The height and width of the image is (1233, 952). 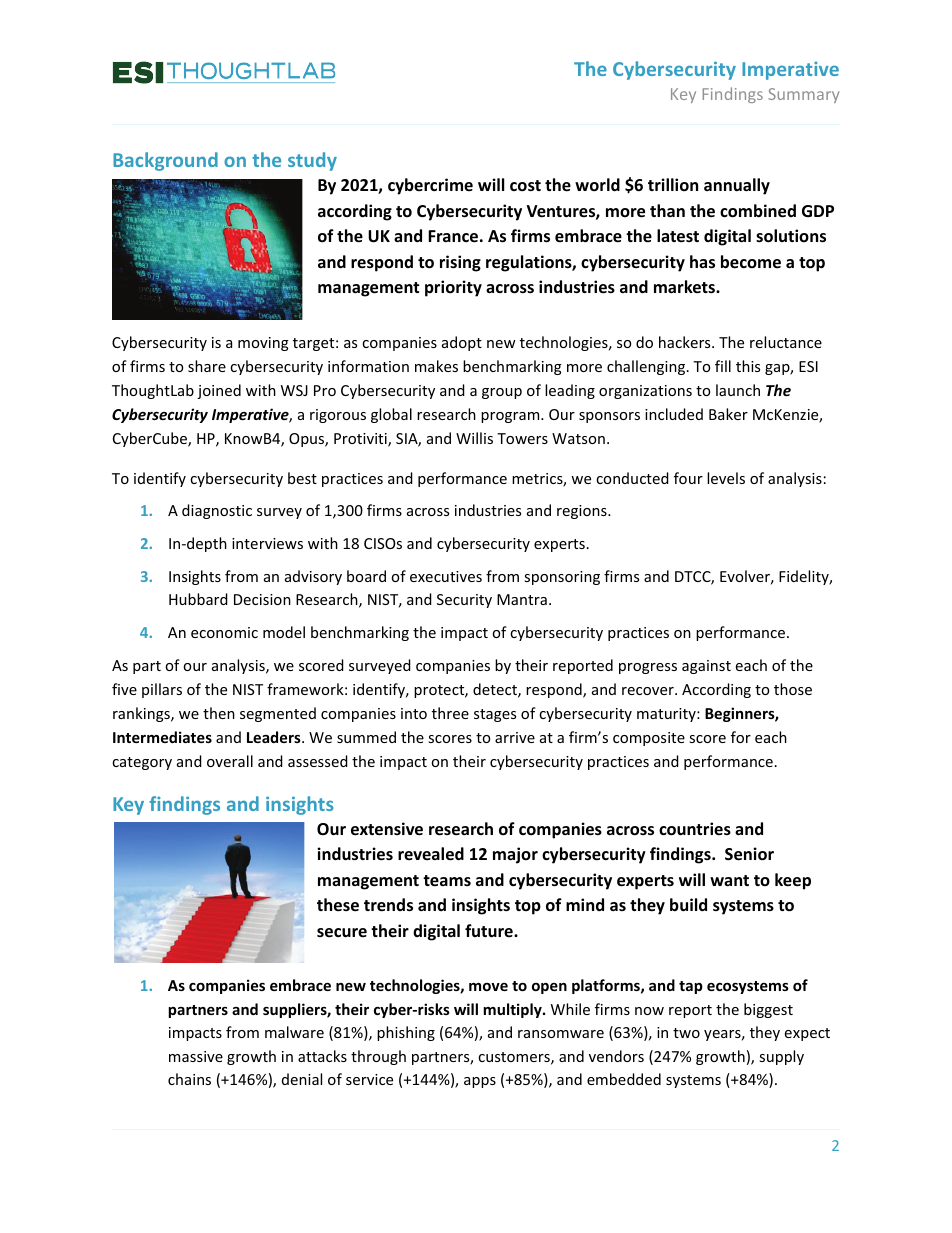 I want to click on Summary, so click(x=803, y=95).
